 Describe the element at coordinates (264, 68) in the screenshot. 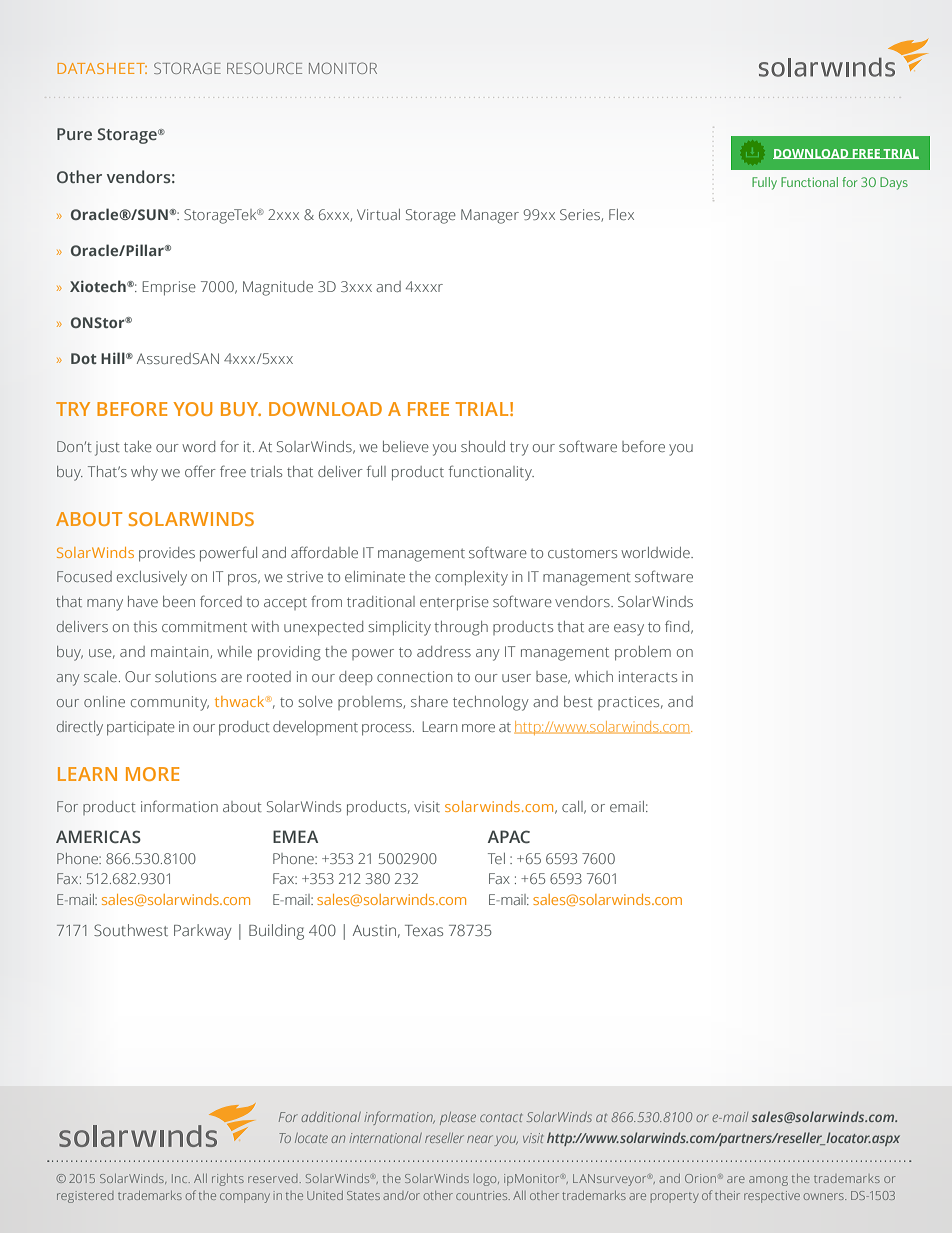

I see `RESOURCE` at that location.
